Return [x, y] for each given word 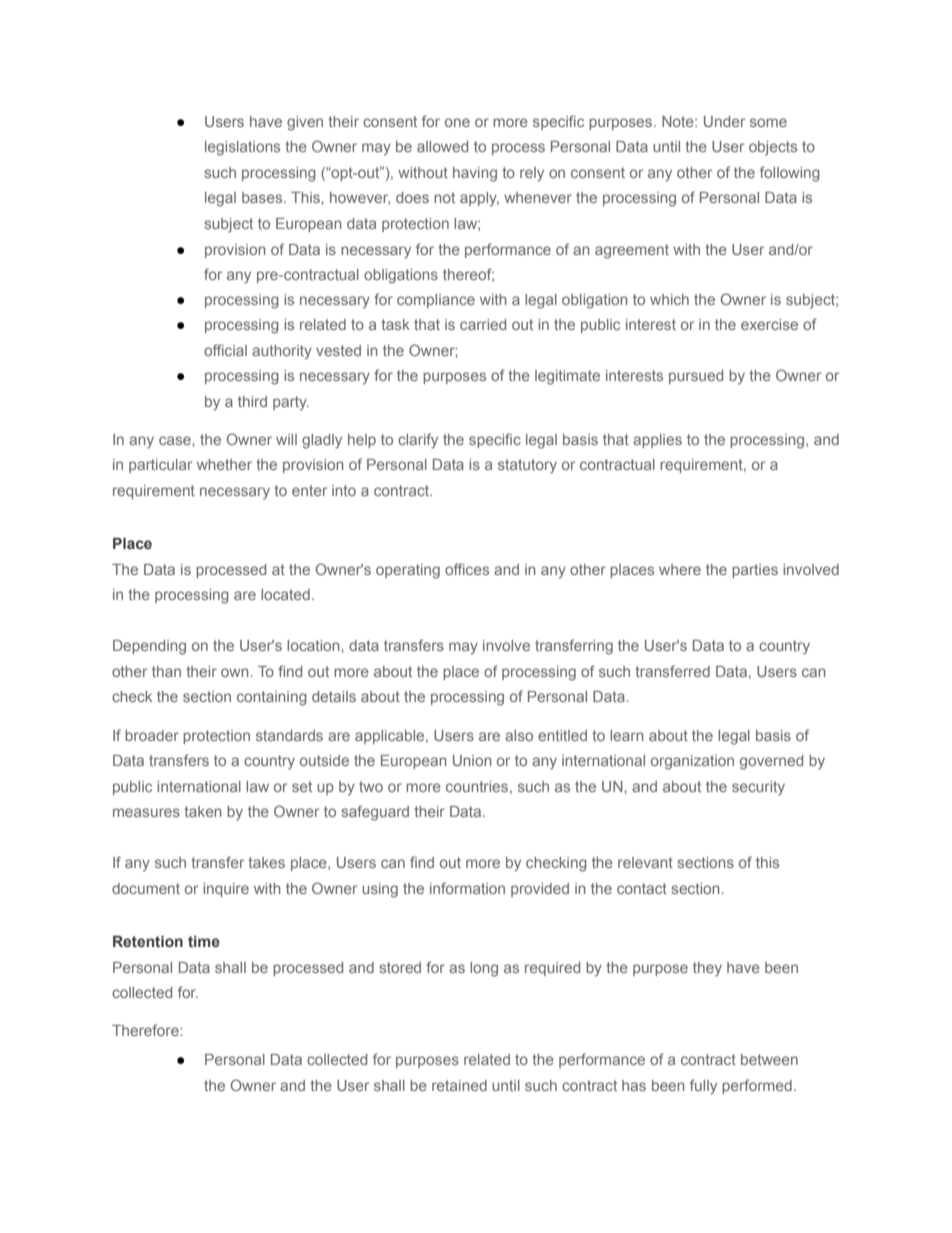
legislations [242, 148]
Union [472, 760]
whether [224, 464]
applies [657, 441]
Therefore [146, 1030]
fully [703, 1087]
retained [459, 1085]
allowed [442, 146]
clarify [418, 441]
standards [289, 735]
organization [692, 762]
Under [724, 121]
